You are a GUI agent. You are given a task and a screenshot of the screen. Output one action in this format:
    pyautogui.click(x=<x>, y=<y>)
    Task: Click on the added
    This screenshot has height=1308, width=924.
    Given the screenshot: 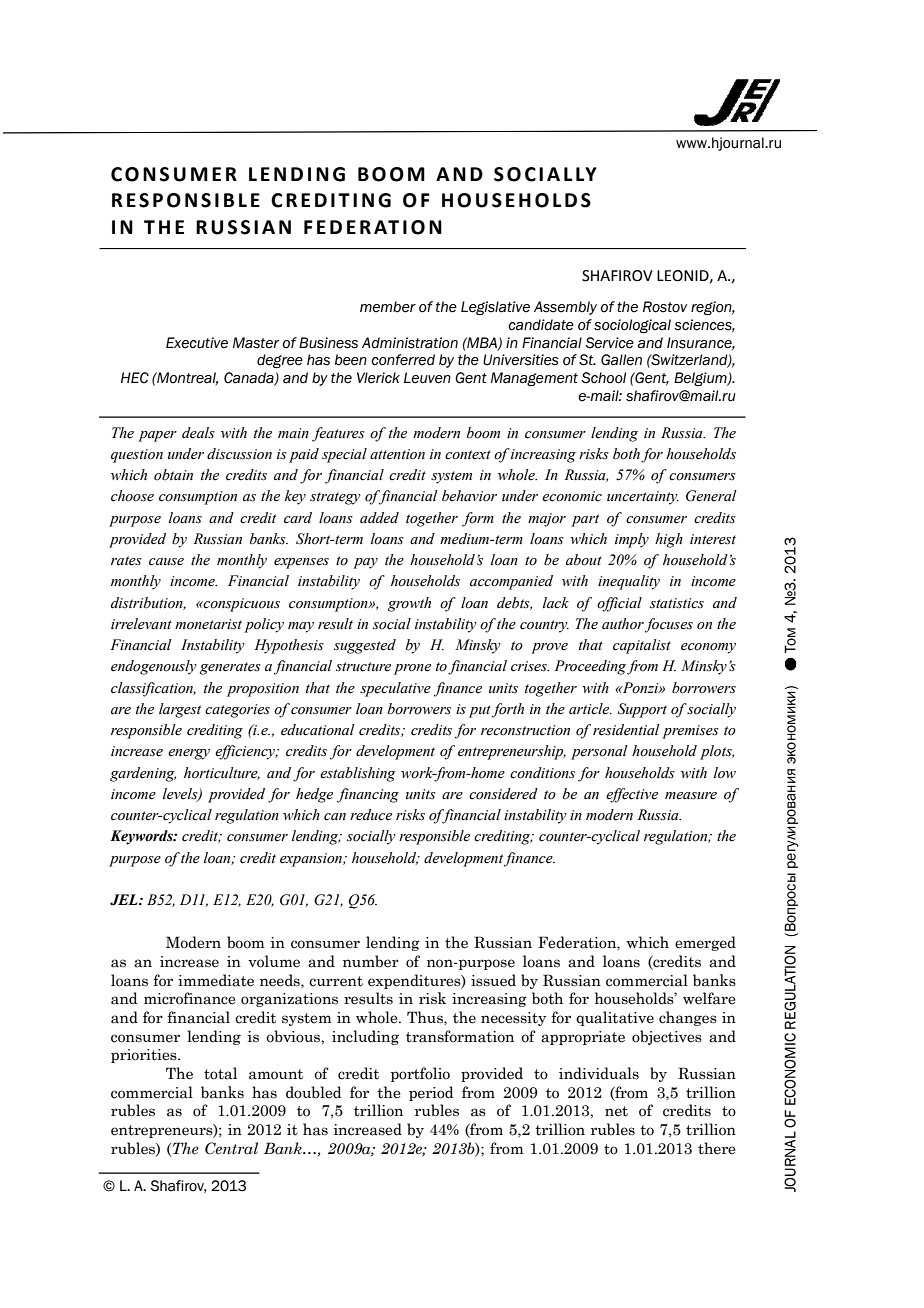 What is the action you would take?
    pyautogui.click(x=379, y=518)
